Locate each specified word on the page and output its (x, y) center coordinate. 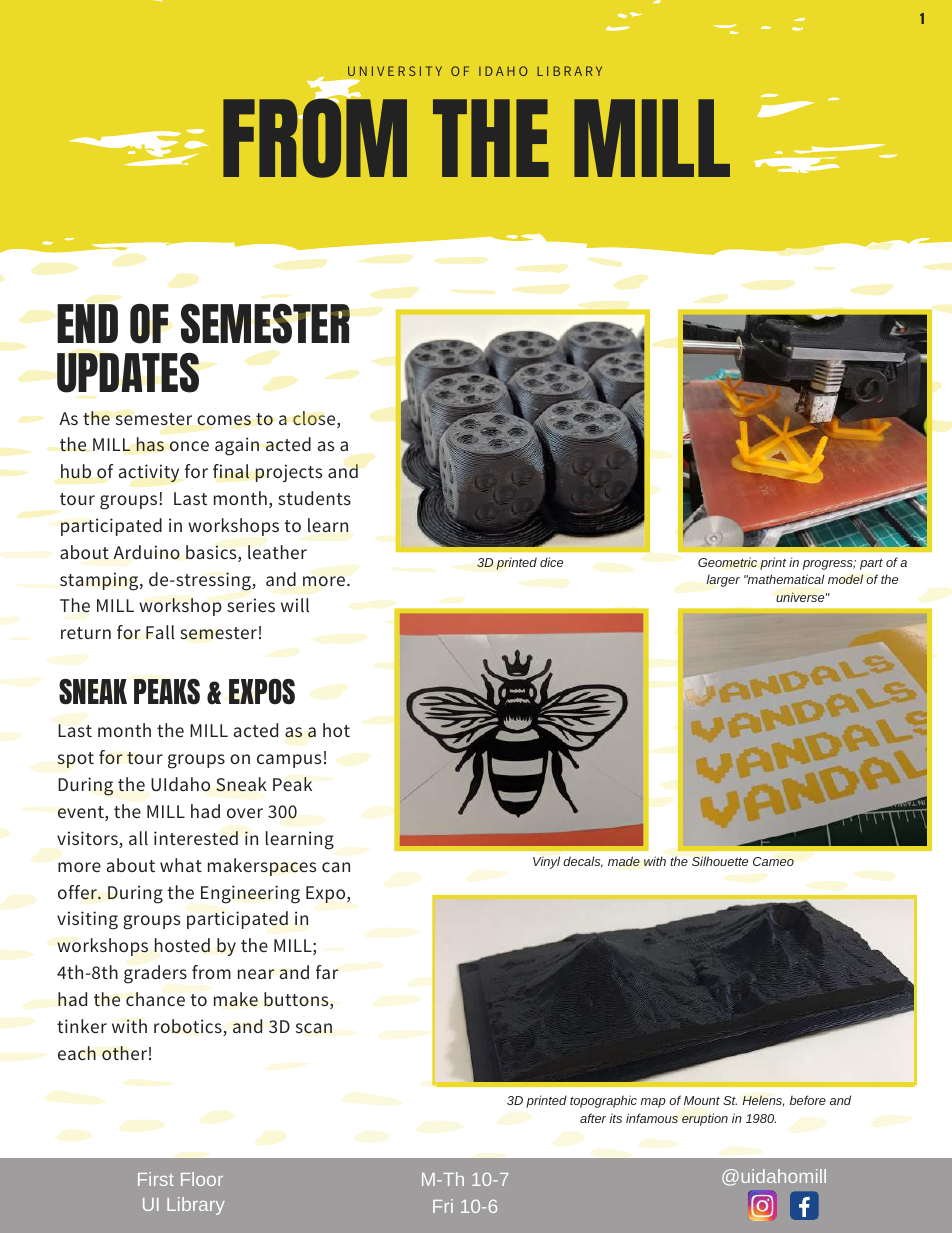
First (156, 1179)
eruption (705, 1119)
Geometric (727, 562)
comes (224, 420)
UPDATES (128, 373)
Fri (443, 1206)
